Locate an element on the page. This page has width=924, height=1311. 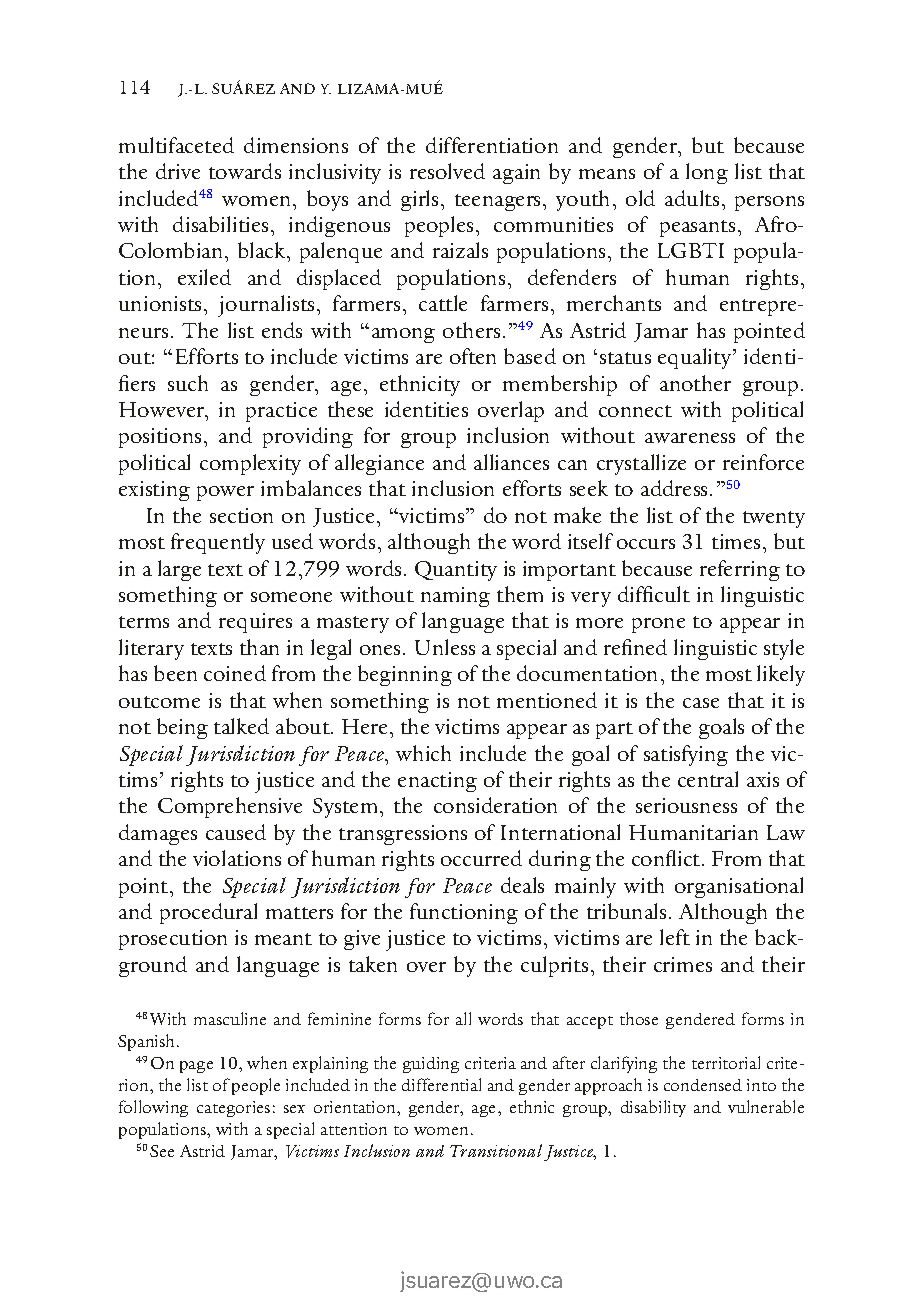
differential is located at coordinates (441, 1084).
